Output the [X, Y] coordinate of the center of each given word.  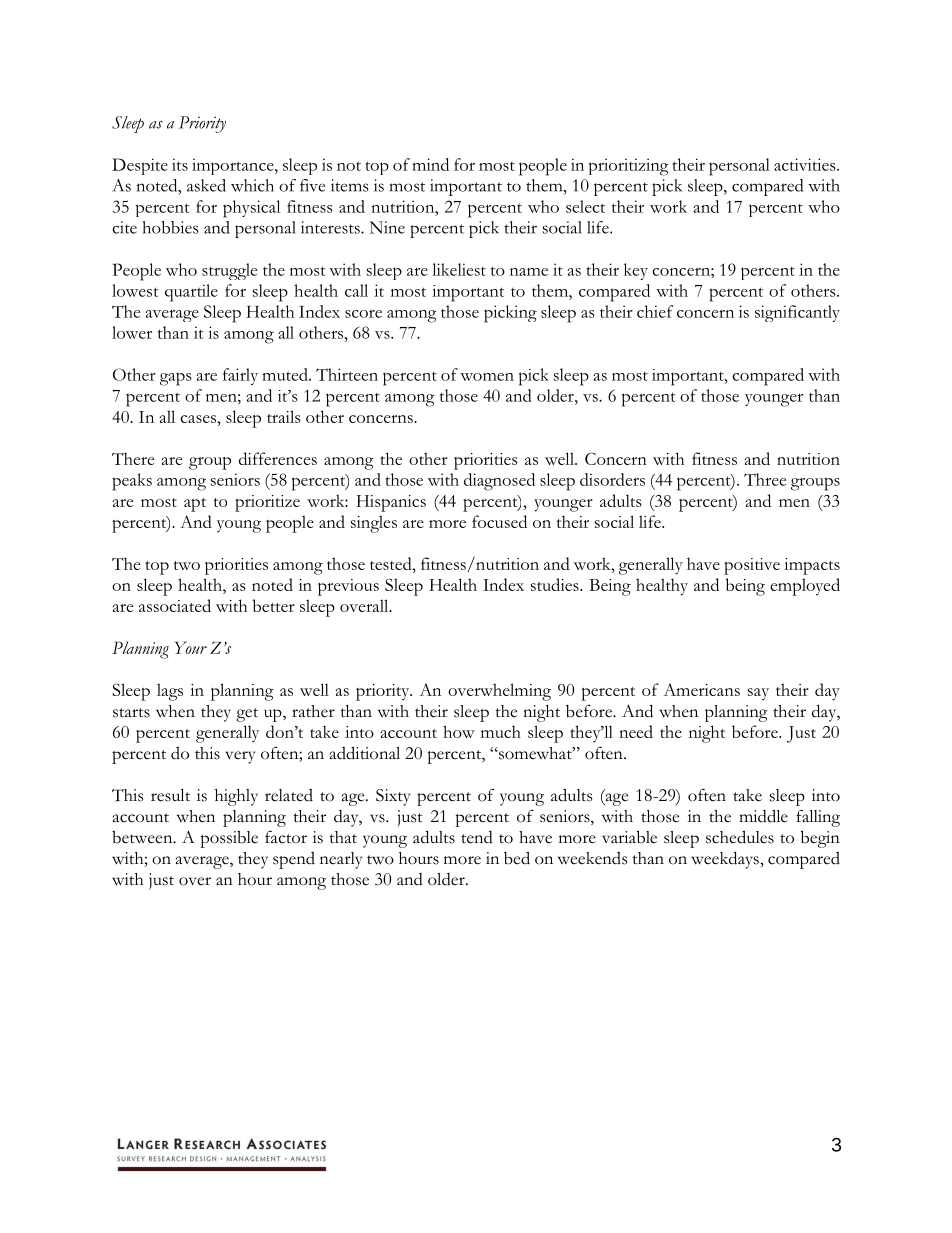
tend [477, 837]
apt [195, 505]
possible [229, 839]
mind [430, 164]
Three [765, 479]
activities [806, 164]
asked [206, 185]
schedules [740, 837]
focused [499, 521]
